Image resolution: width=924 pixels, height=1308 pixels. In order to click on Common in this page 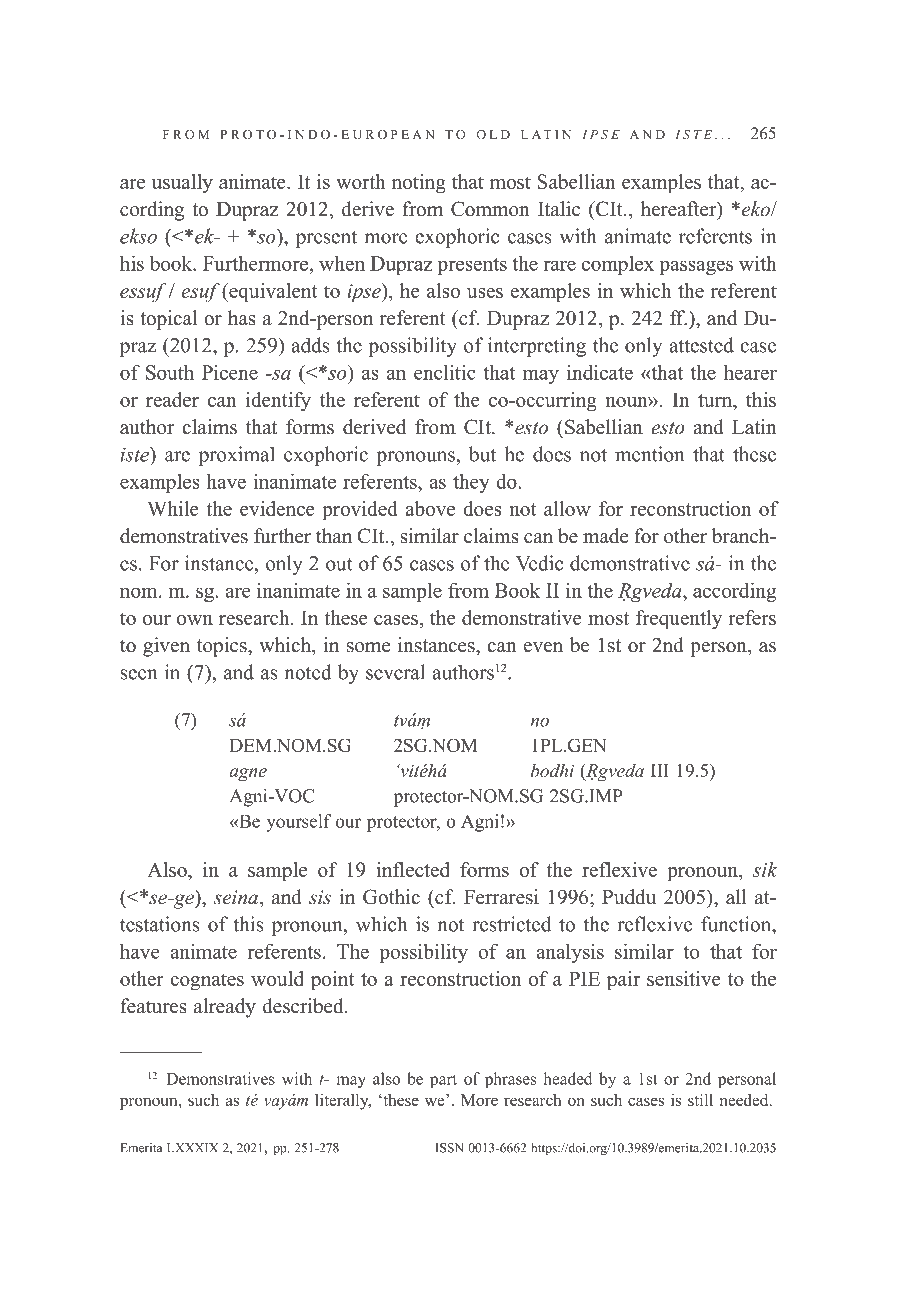, I will do `click(490, 209)`.
